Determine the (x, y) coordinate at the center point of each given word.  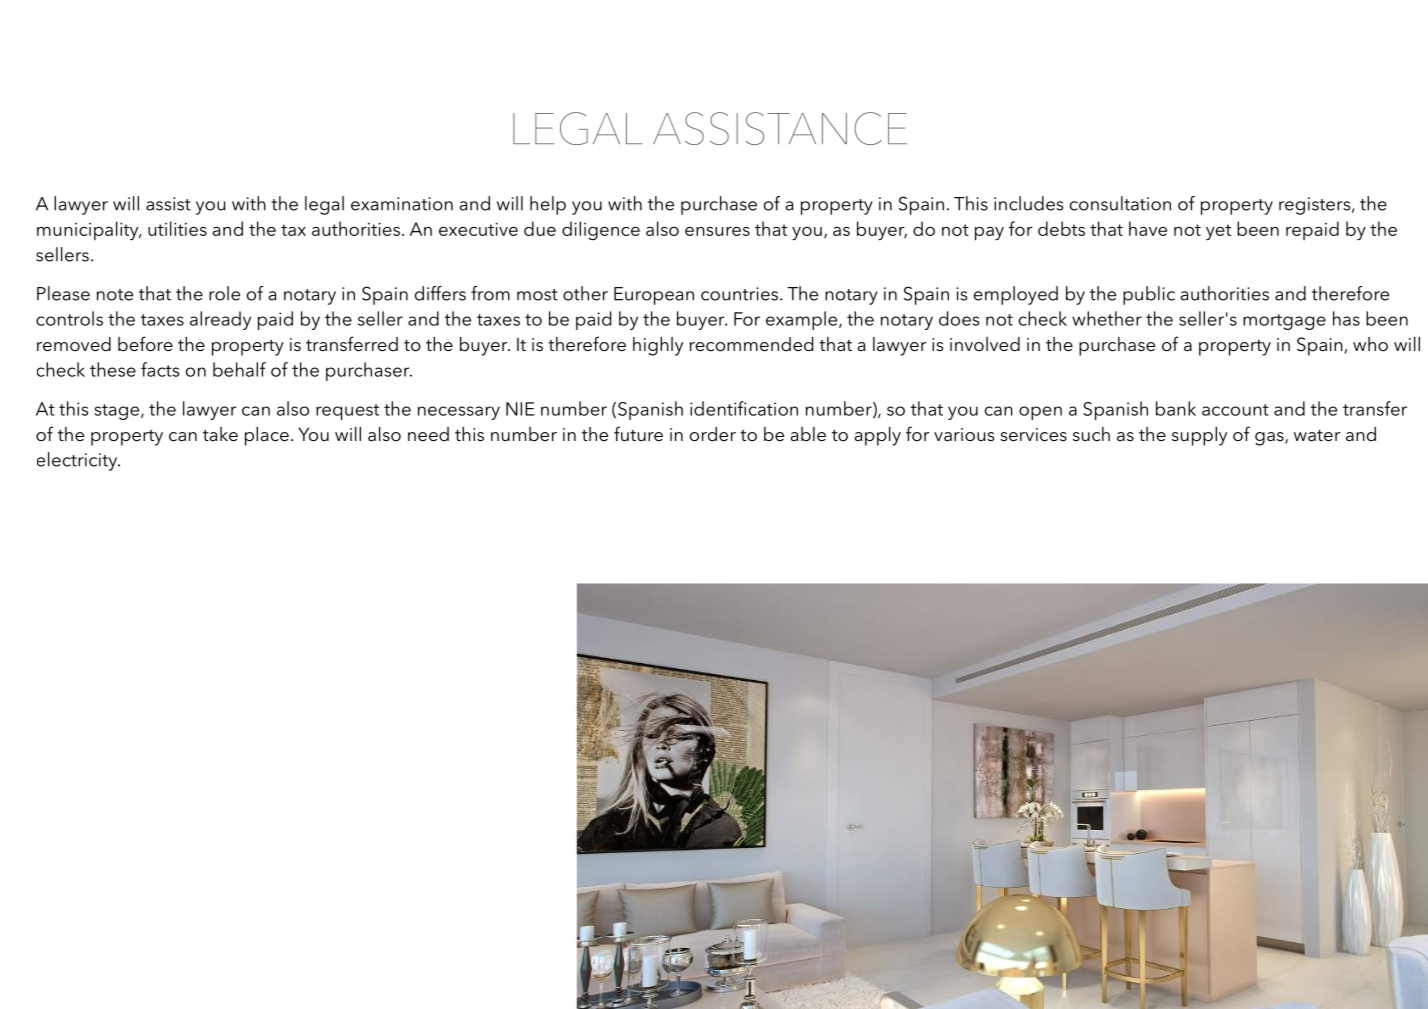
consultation (1120, 203)
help (548, 205)
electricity (78, 461)
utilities (177, 228)
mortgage (1284, 322)
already (220, 320)
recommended (751, 344)
